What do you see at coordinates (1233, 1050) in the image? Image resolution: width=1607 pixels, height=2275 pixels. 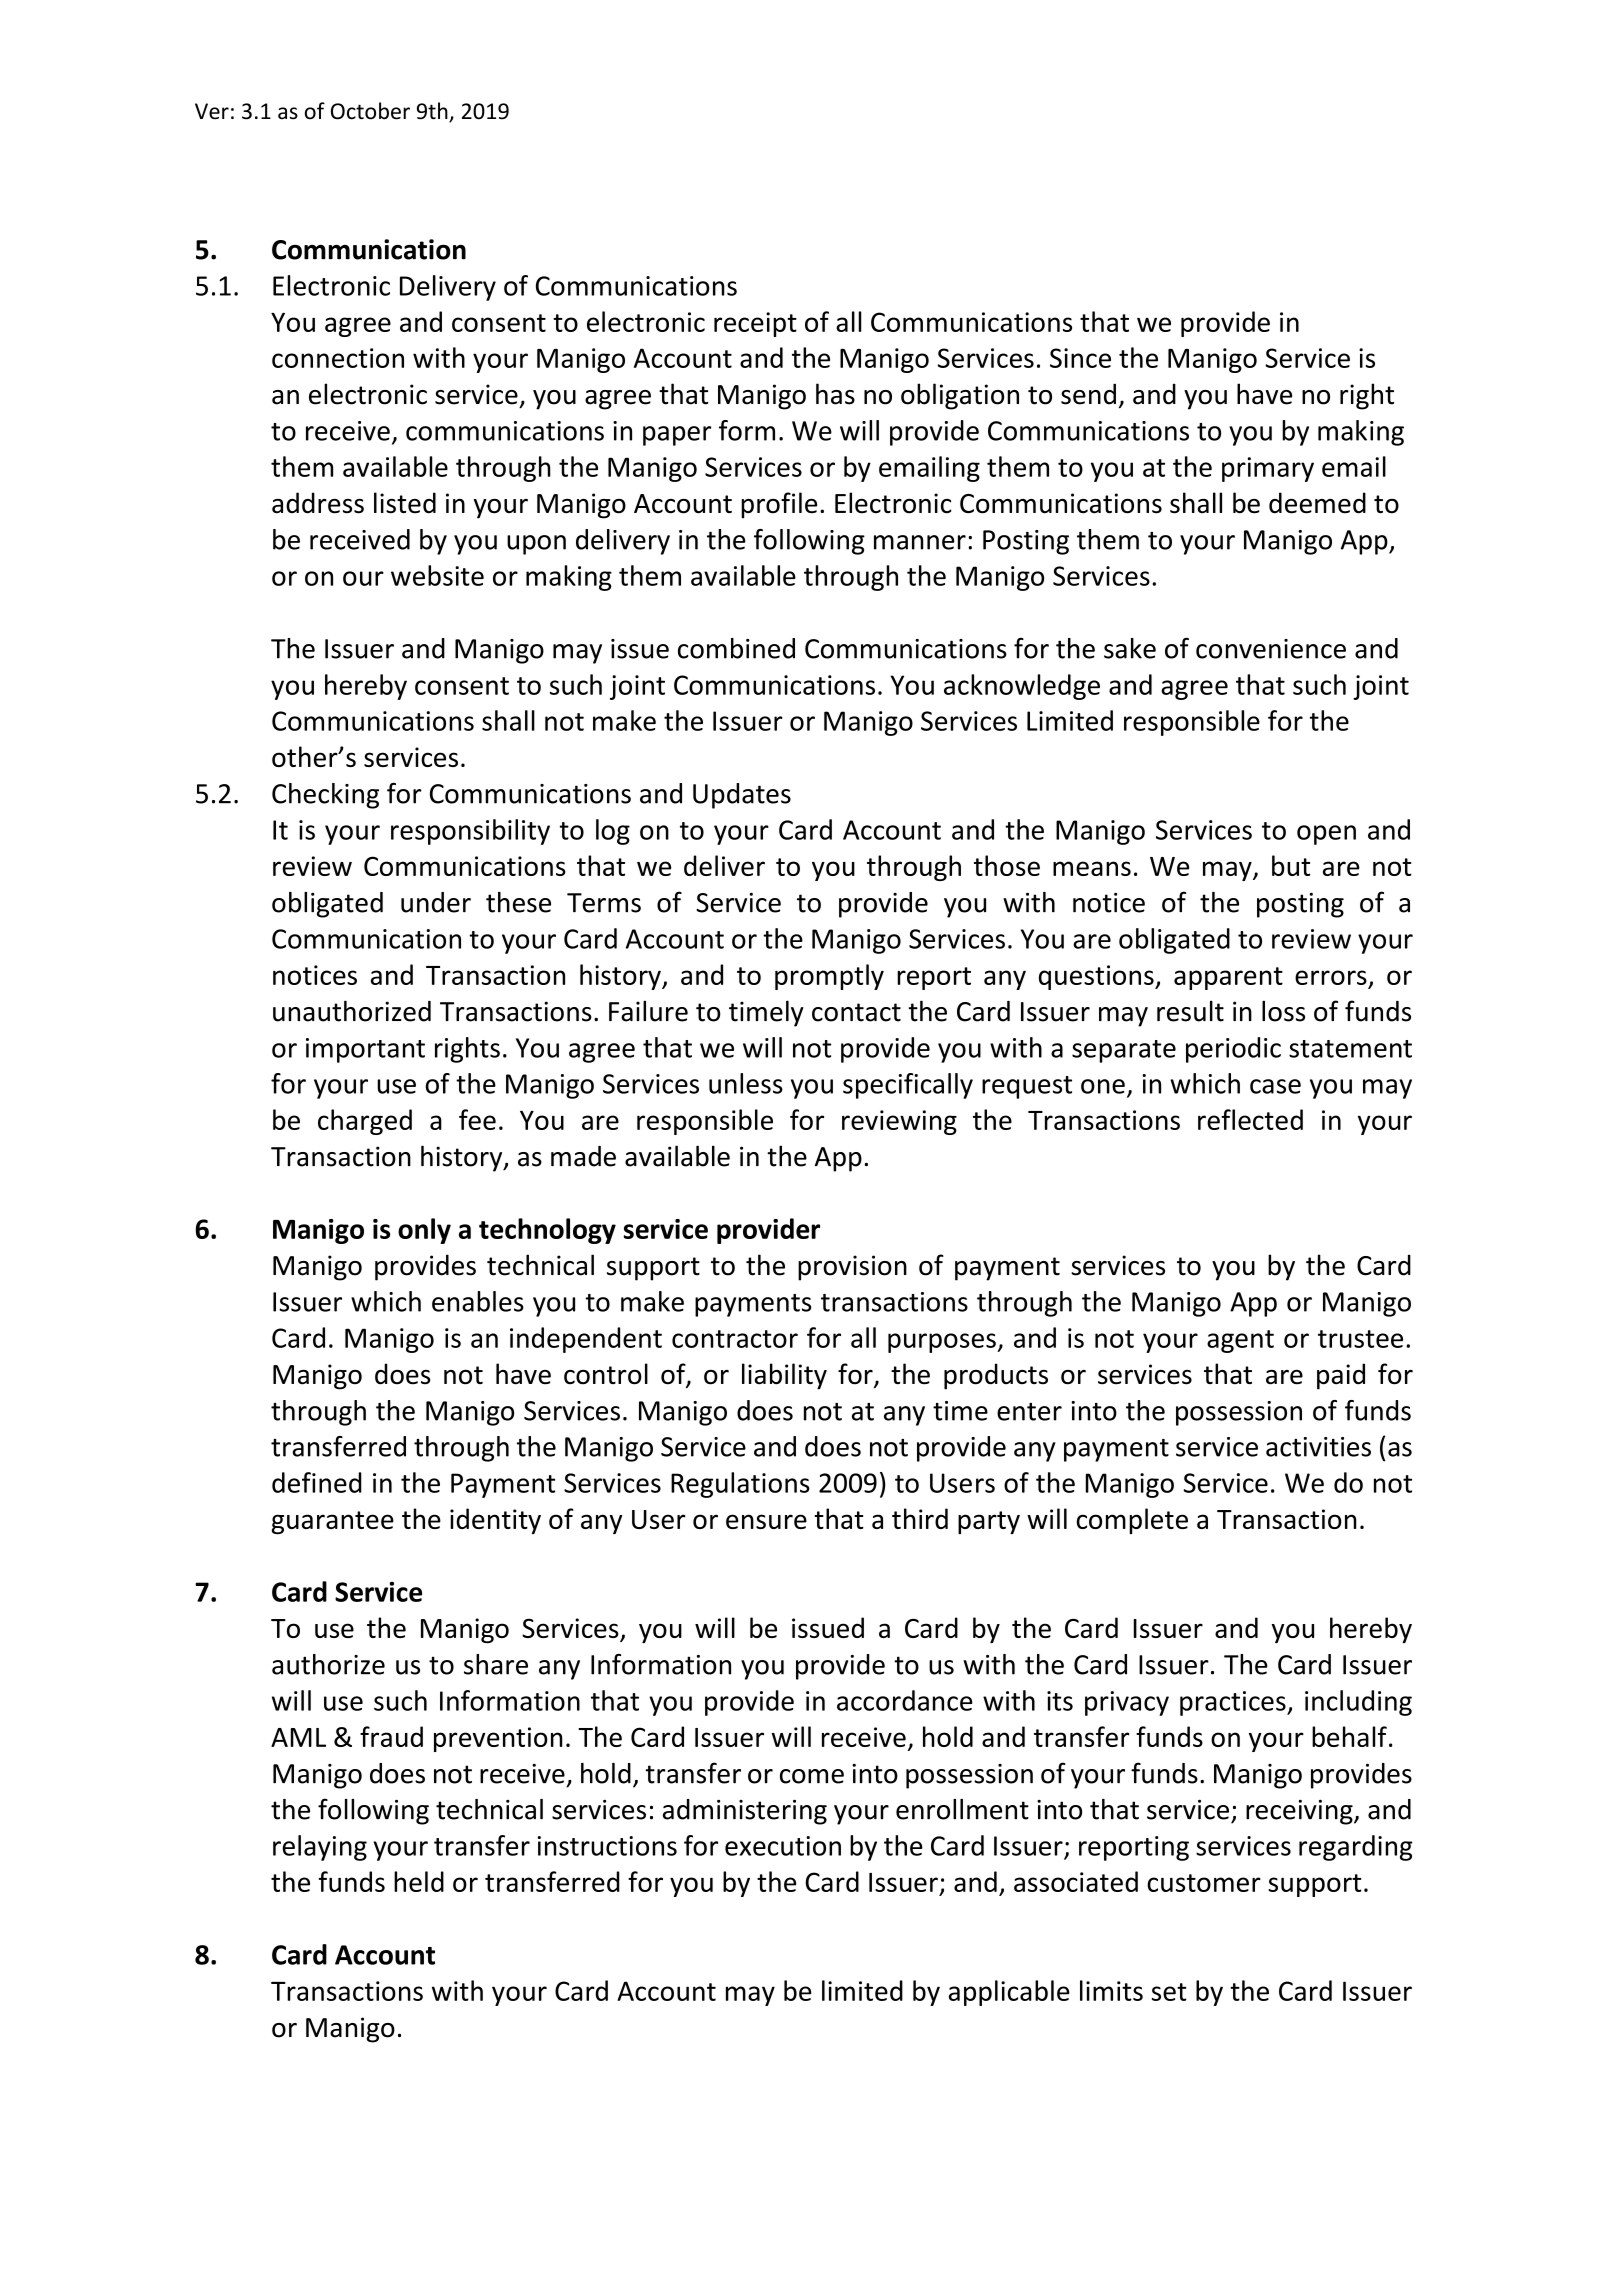 I see `periodic` at bounding box center [1233, 1050].
